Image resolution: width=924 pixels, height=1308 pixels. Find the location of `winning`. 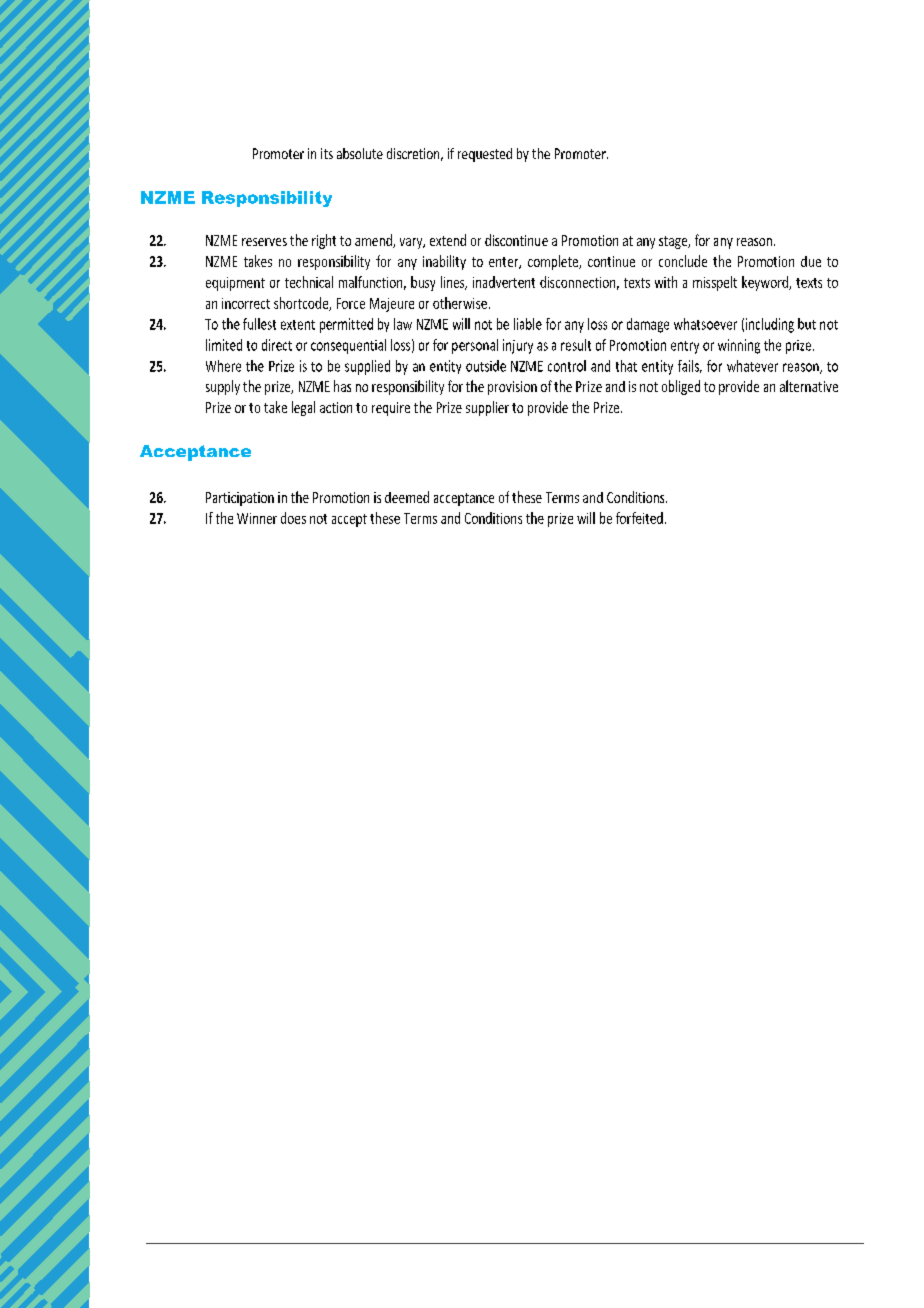

winning is located at coordinates (739, 346).
